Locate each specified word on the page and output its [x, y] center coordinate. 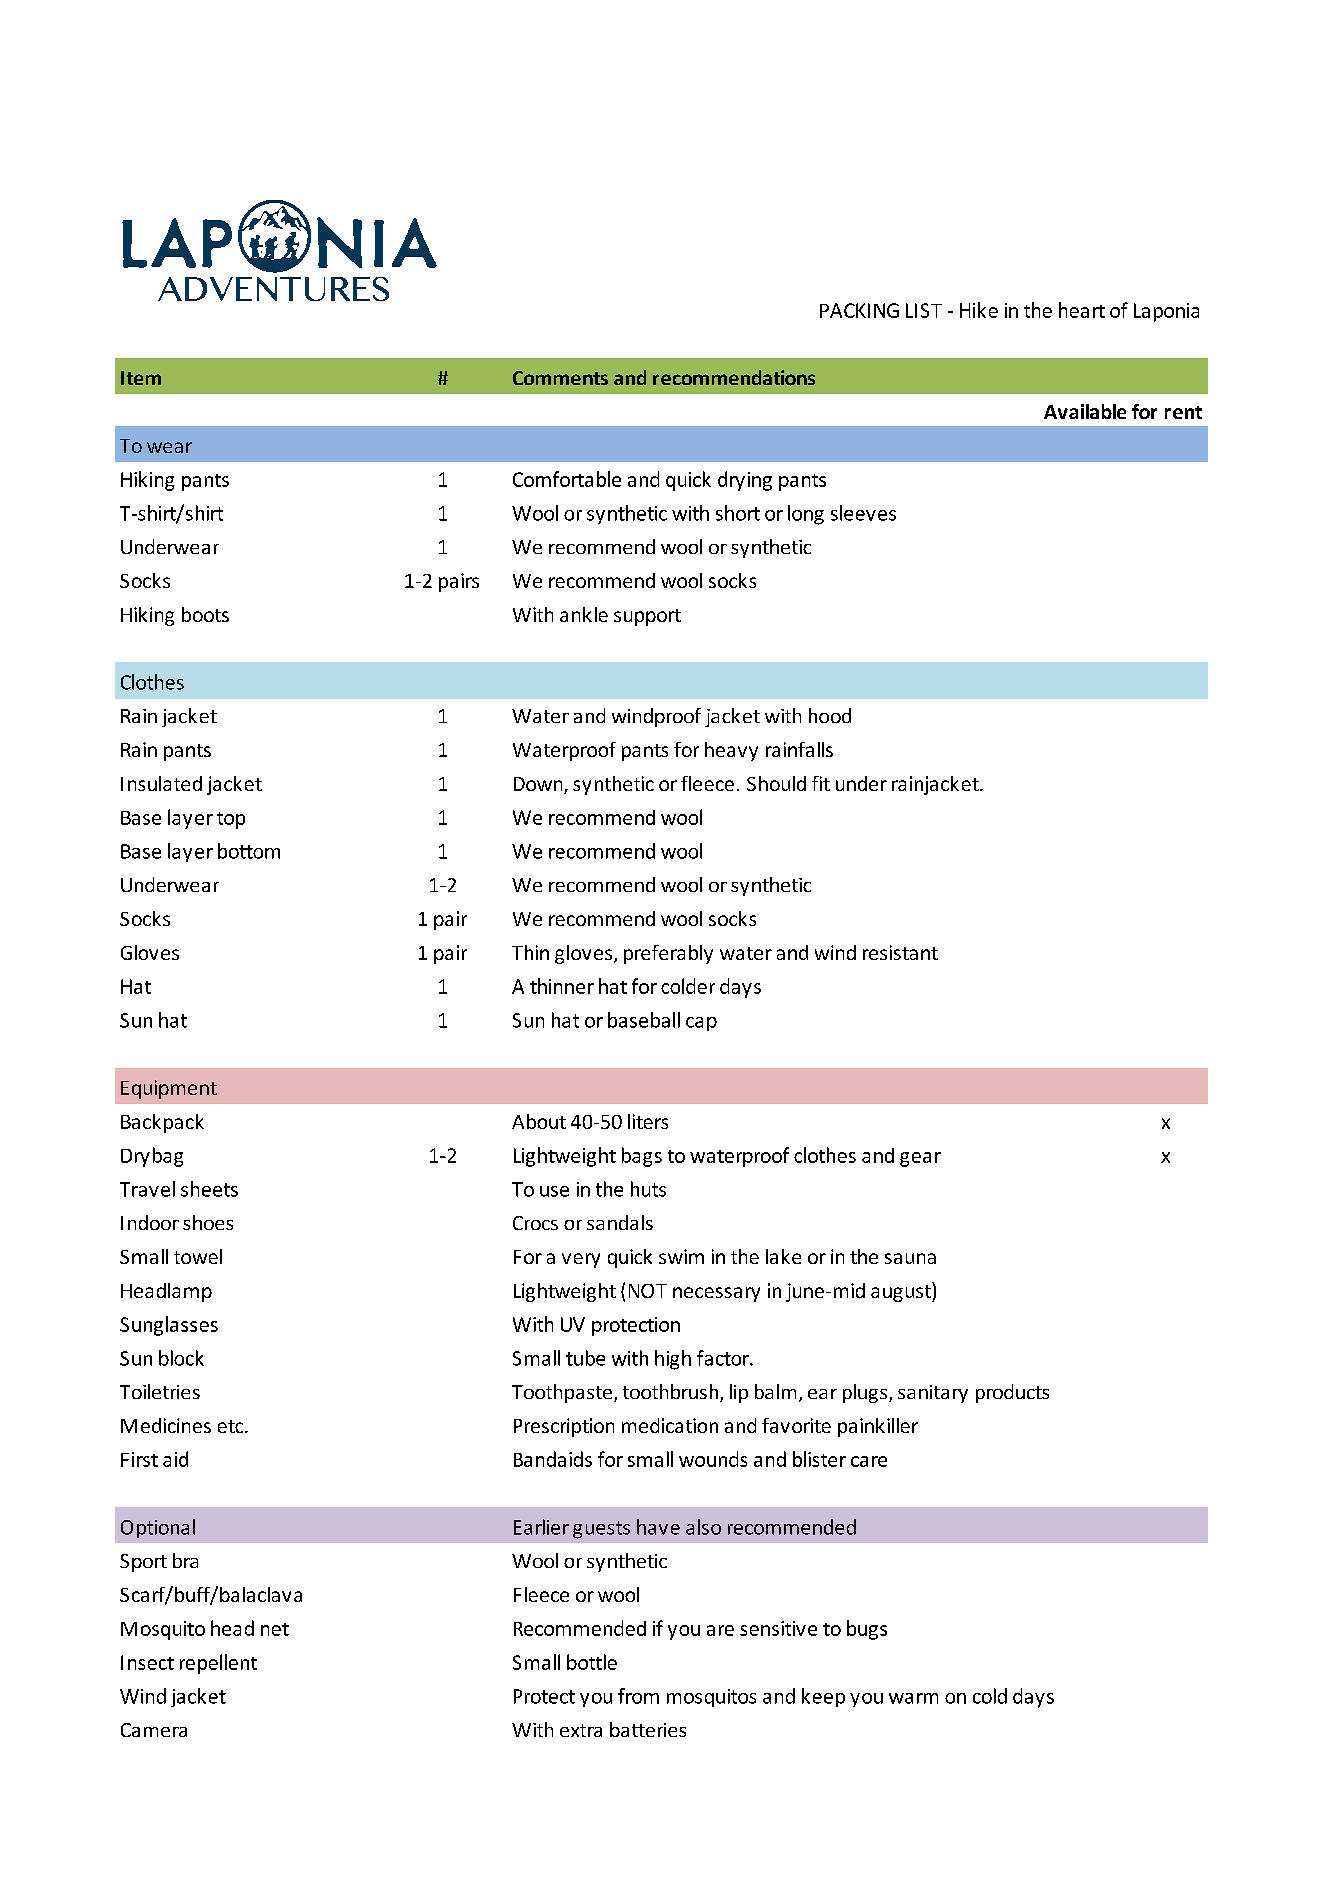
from [638, 1696]
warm [913, 1698]
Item [141, 378]
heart [1082, 310]
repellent [218, 1664]
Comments [560, 378]
